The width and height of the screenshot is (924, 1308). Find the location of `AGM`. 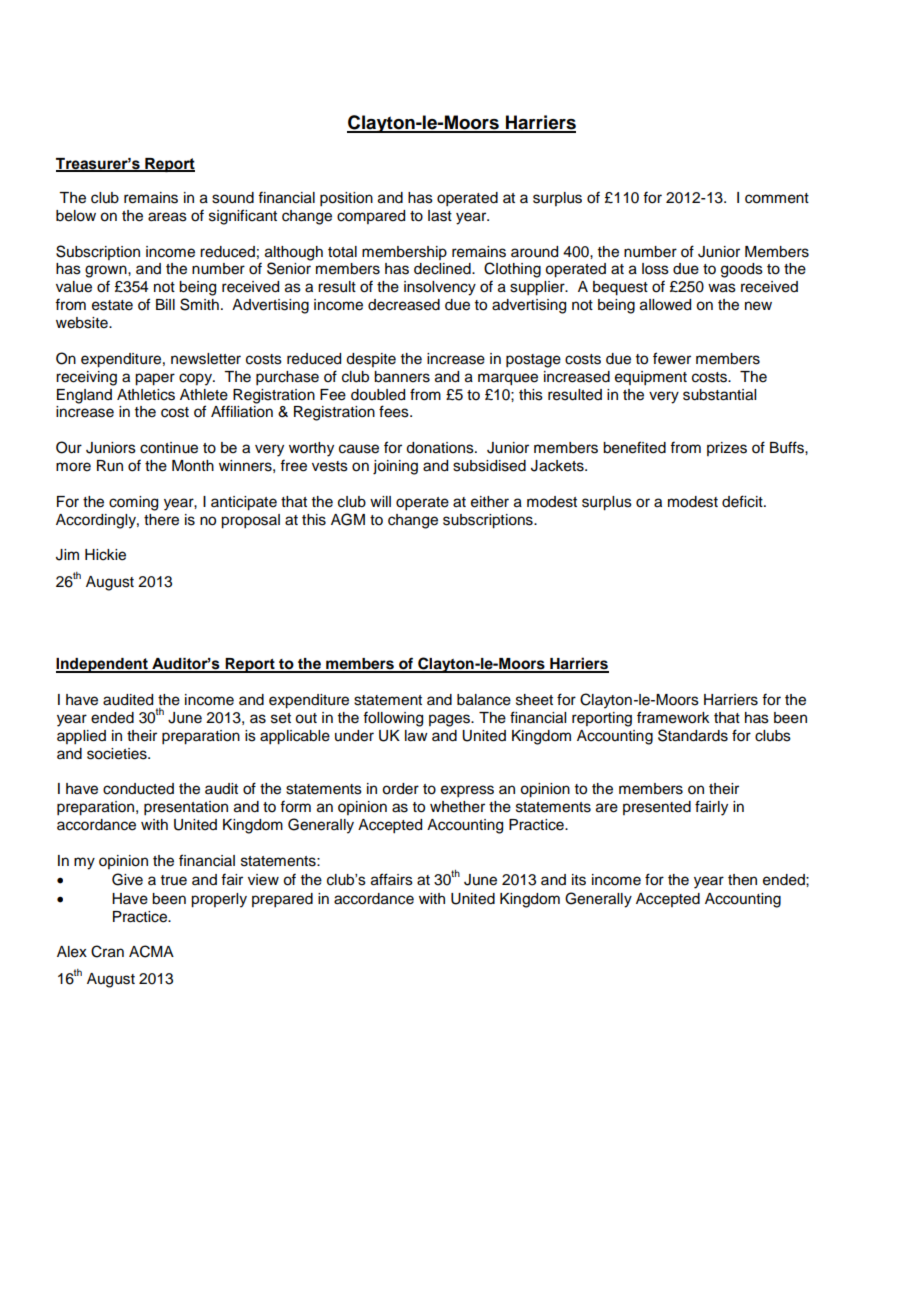

AGM is located at coordinates (348, 519).
